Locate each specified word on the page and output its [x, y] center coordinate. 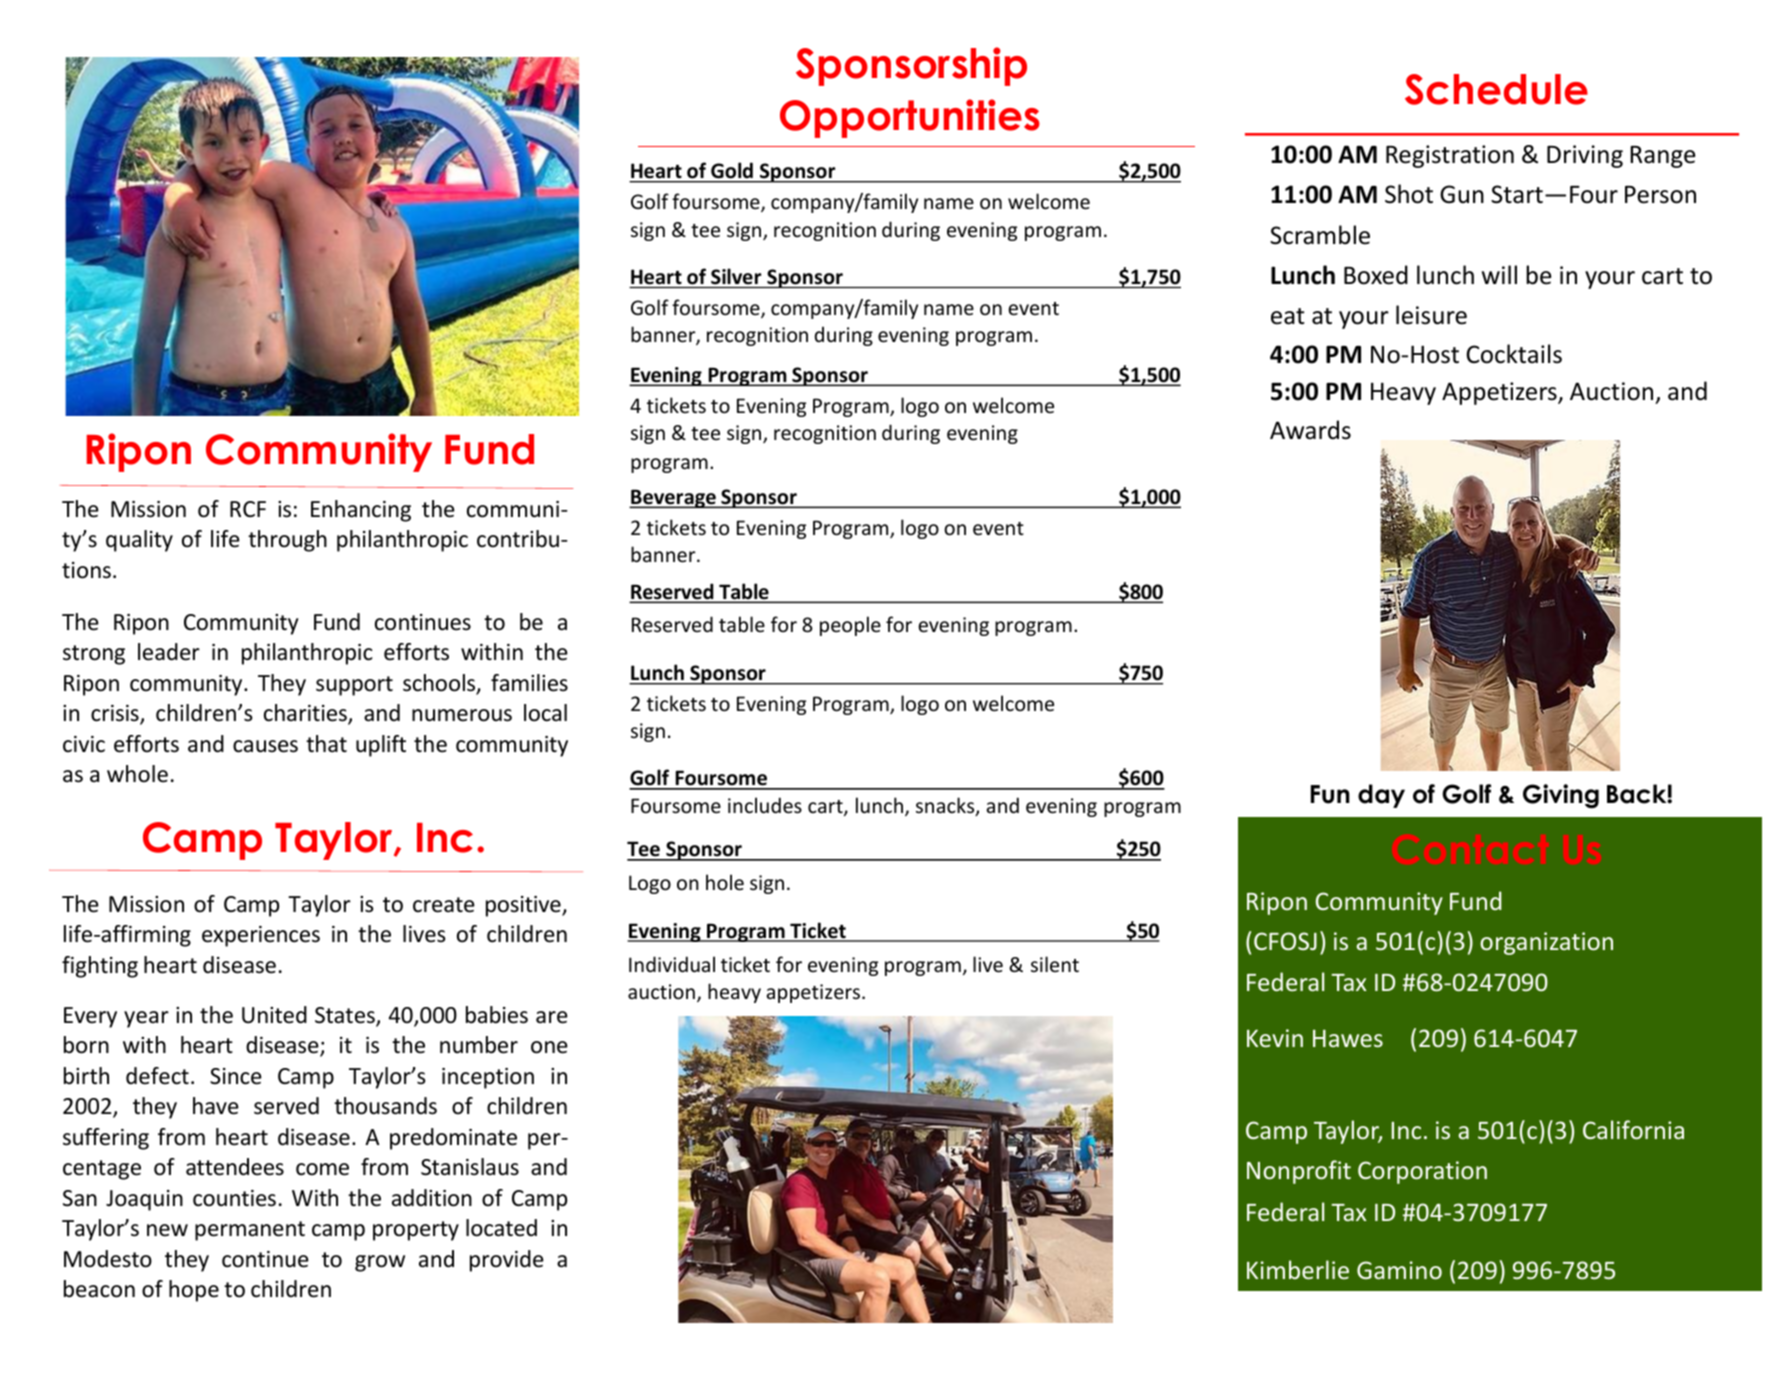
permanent [250, 1231]
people [850, 626]
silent [1055, 964]
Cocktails [1514, 354]
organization [1546, 943]
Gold [732, 170]
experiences [261, 936]
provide [507, 1261]
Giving [1561, 796]
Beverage [673, 498]
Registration [1450, 156]
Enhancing [361, 511]
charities [306, 714]
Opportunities [910, 118]
